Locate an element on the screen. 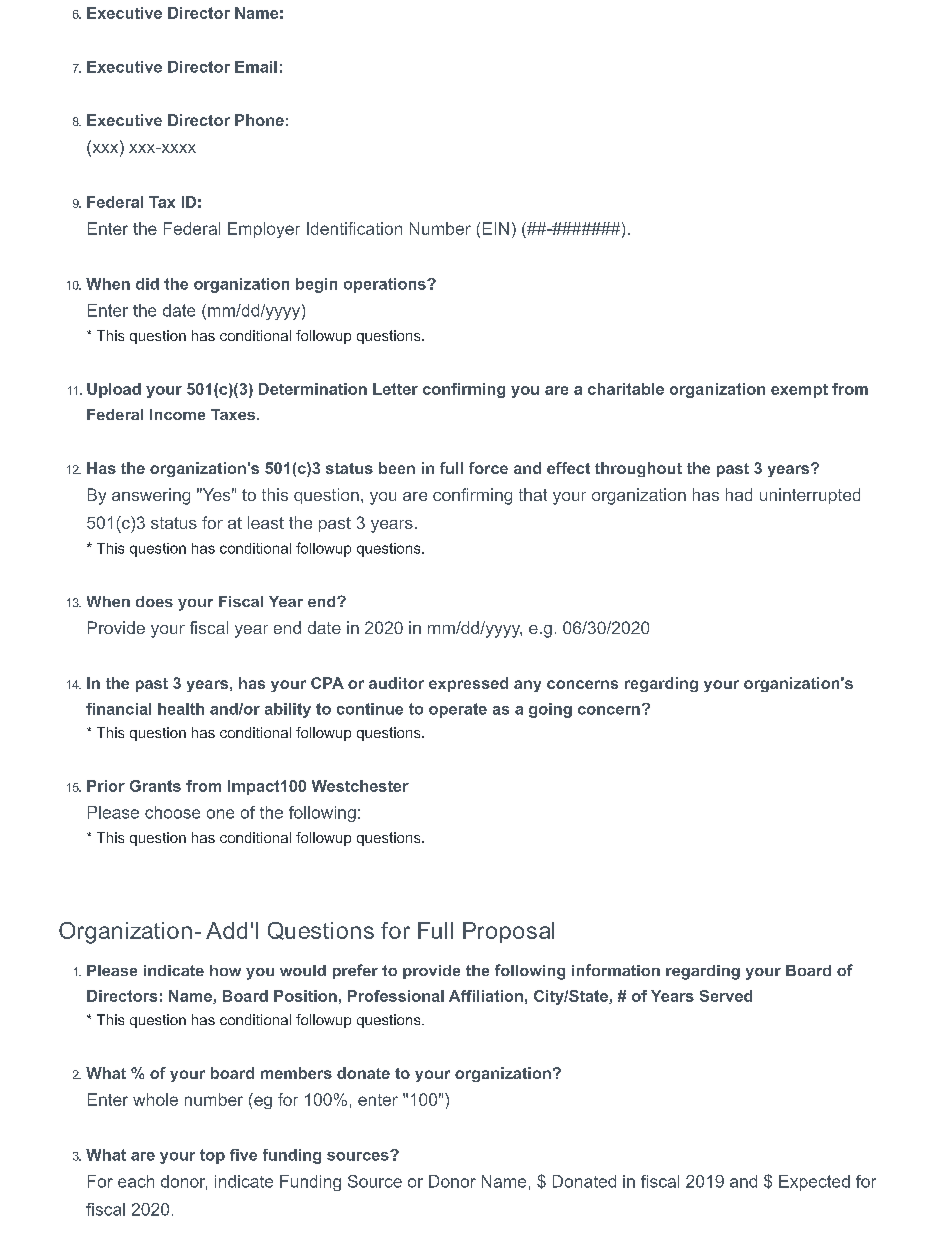  expressed is located at coordinates (468, 684).
